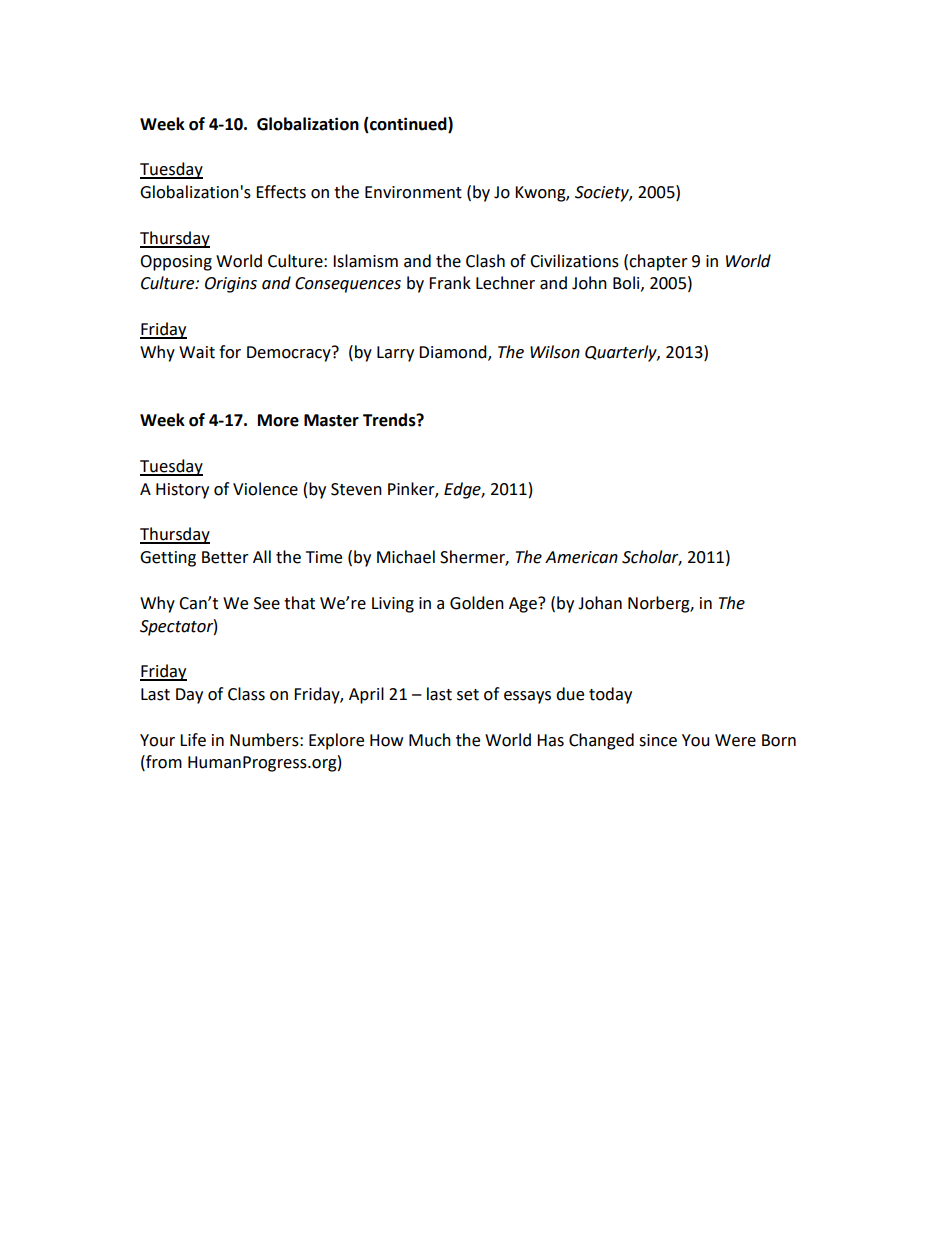  What do you see at coordinates (331, 420) in the screenshot?
I see `Master` at bounding box center [331, 420].
